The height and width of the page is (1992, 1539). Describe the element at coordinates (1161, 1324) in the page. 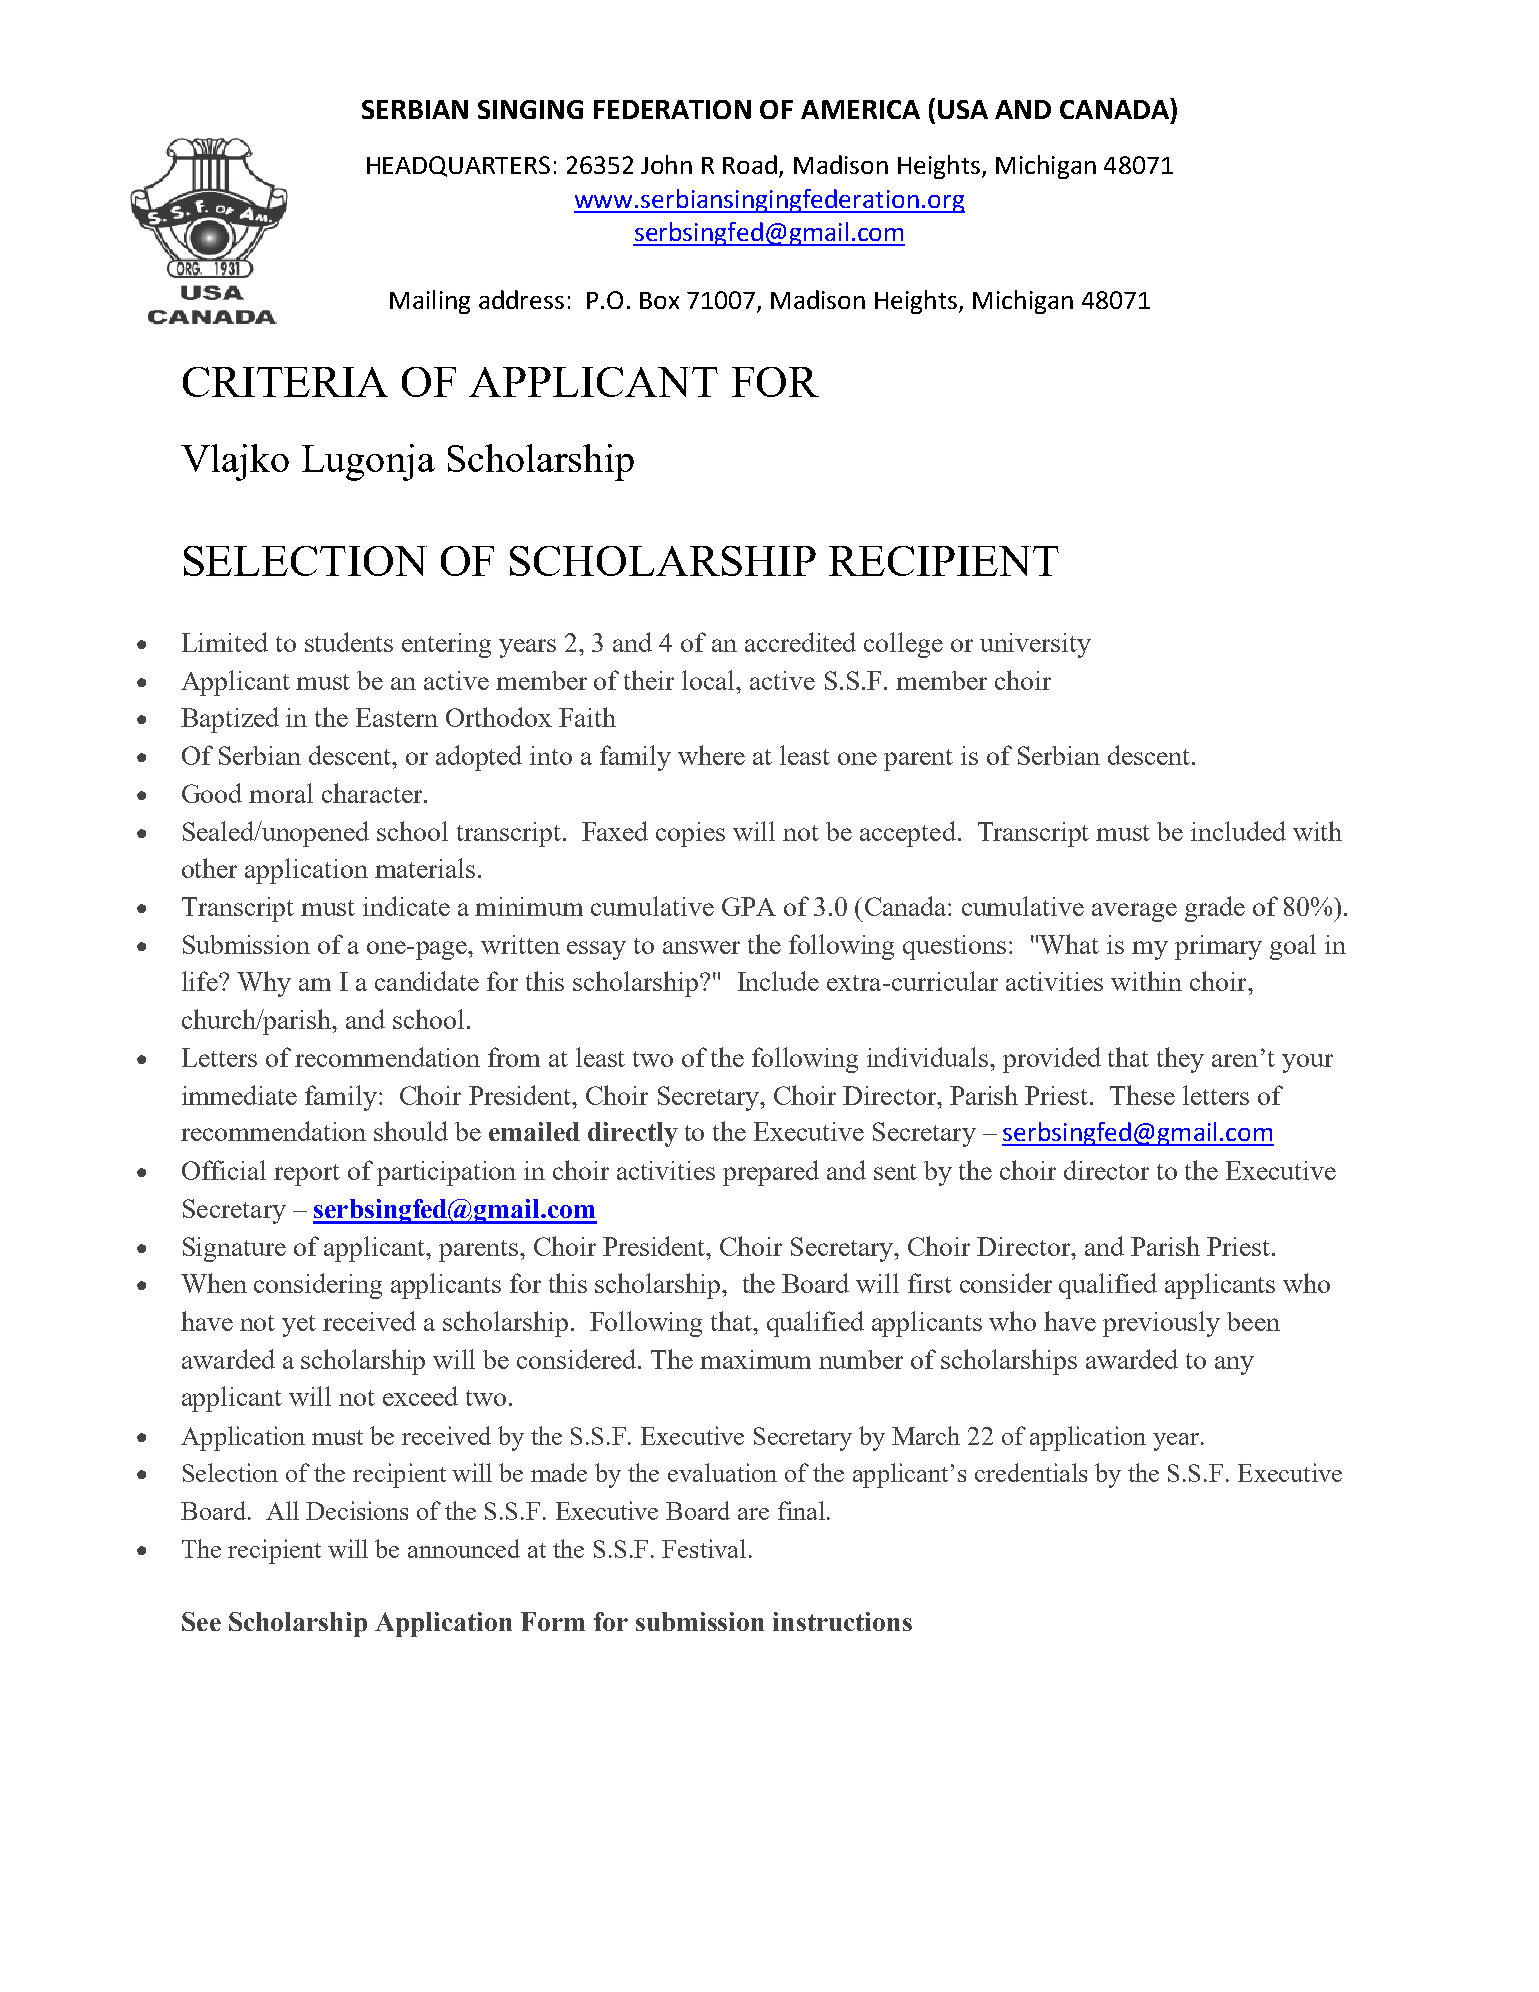

I see `previously` at that location.
